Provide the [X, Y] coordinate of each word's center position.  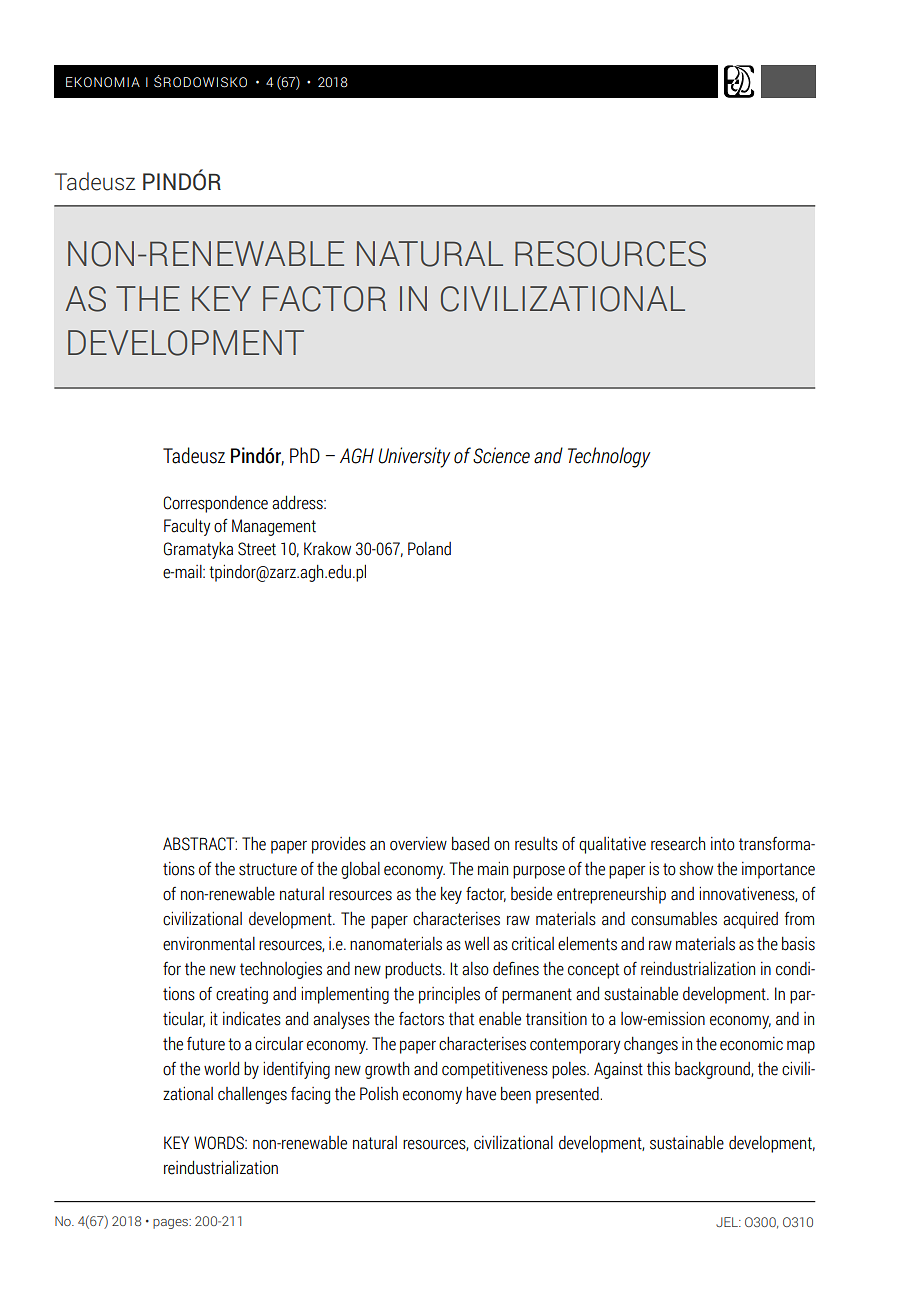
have [481, 1094]
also [475, 969]
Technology [609, 457]
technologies [281, 970]
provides [339, 845]
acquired [750, 920]
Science [501, 455]
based [470, 843]
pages [171, 1224]
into [723, 844]
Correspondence [215, 504]
